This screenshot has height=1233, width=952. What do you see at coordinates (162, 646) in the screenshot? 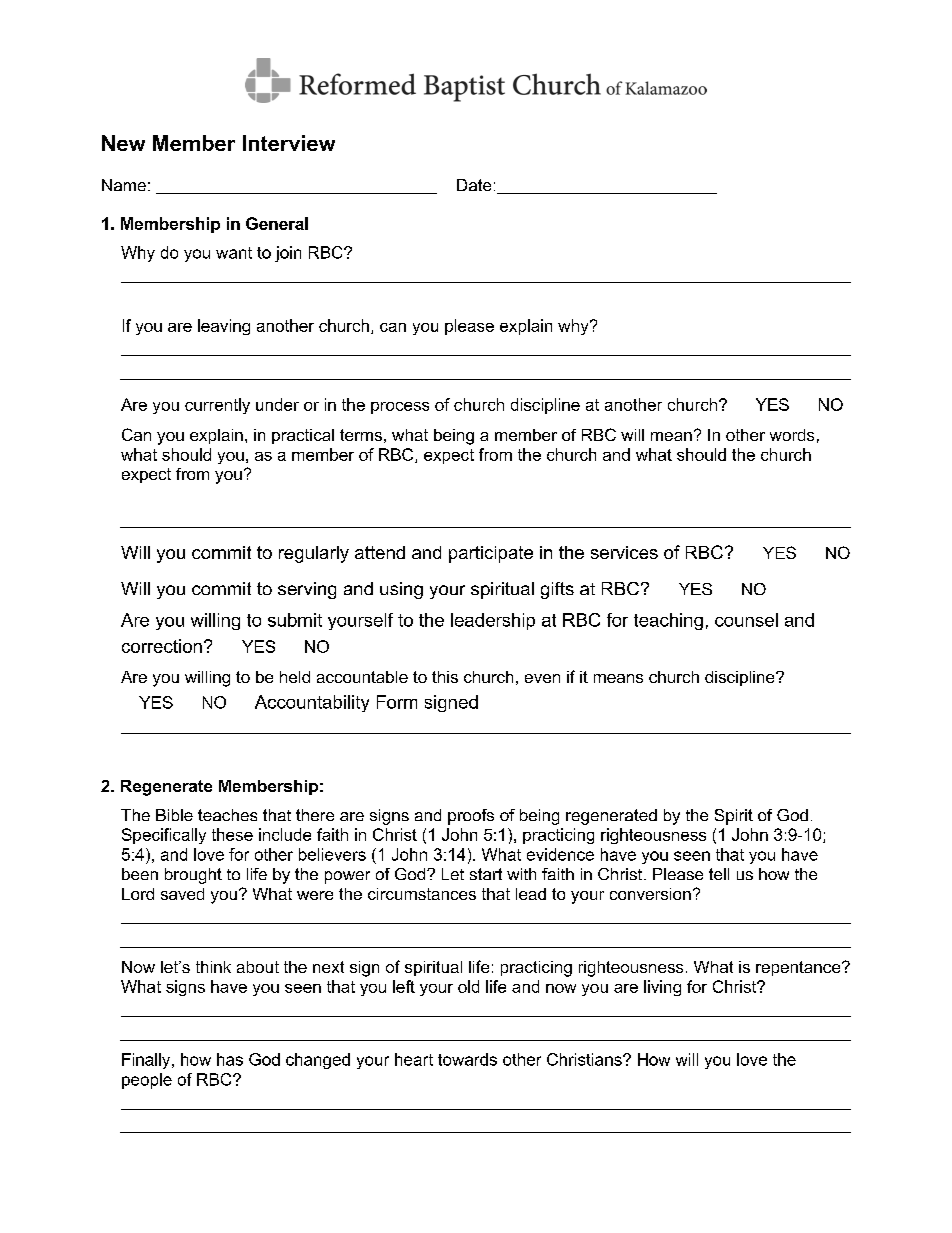
I see `correction` at bounding box center [162, 646].
